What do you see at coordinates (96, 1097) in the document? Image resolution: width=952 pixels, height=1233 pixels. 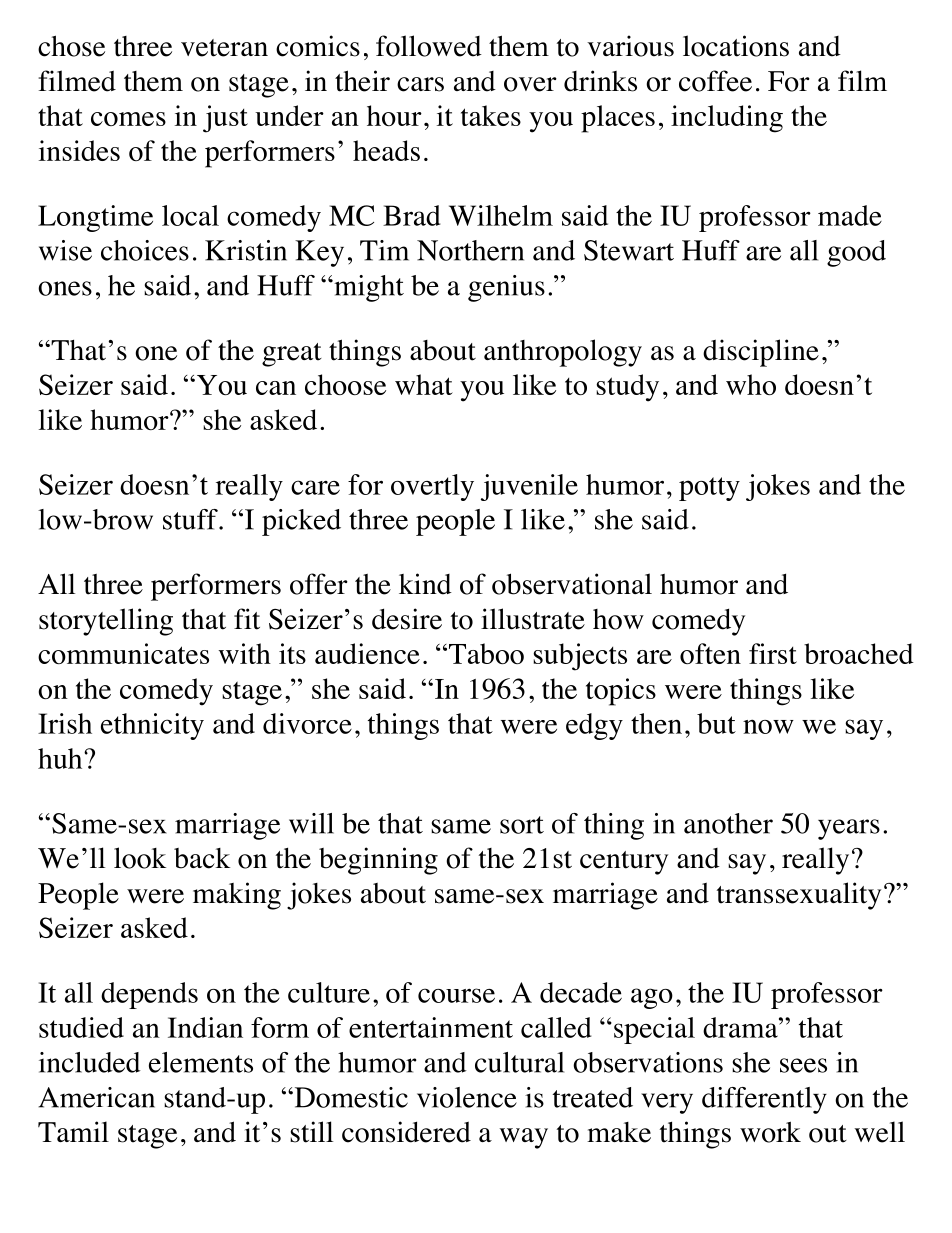 I see `American` at bounding box center [96, 1097].
